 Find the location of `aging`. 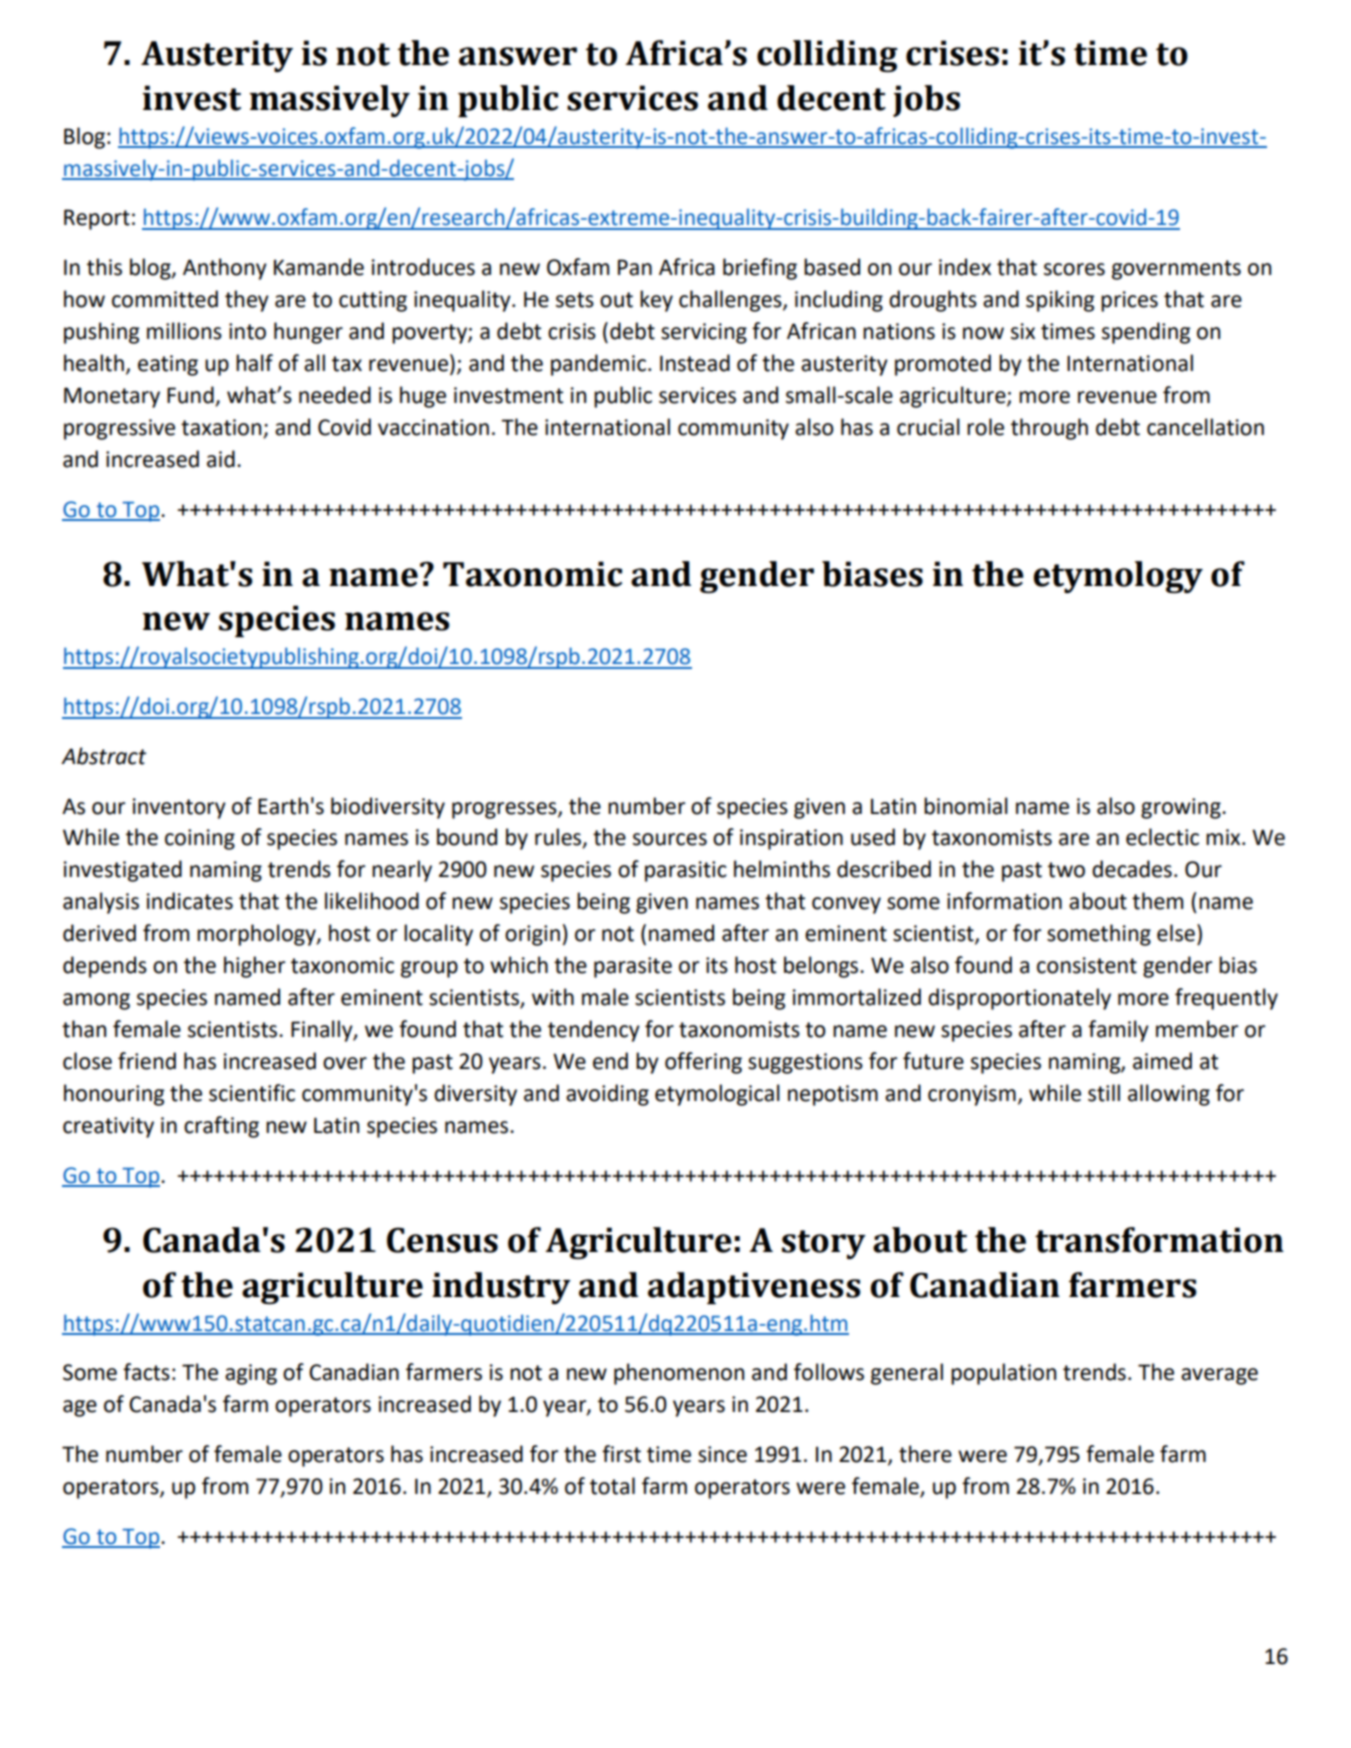

aging is located at coordinates (251, 1374).
